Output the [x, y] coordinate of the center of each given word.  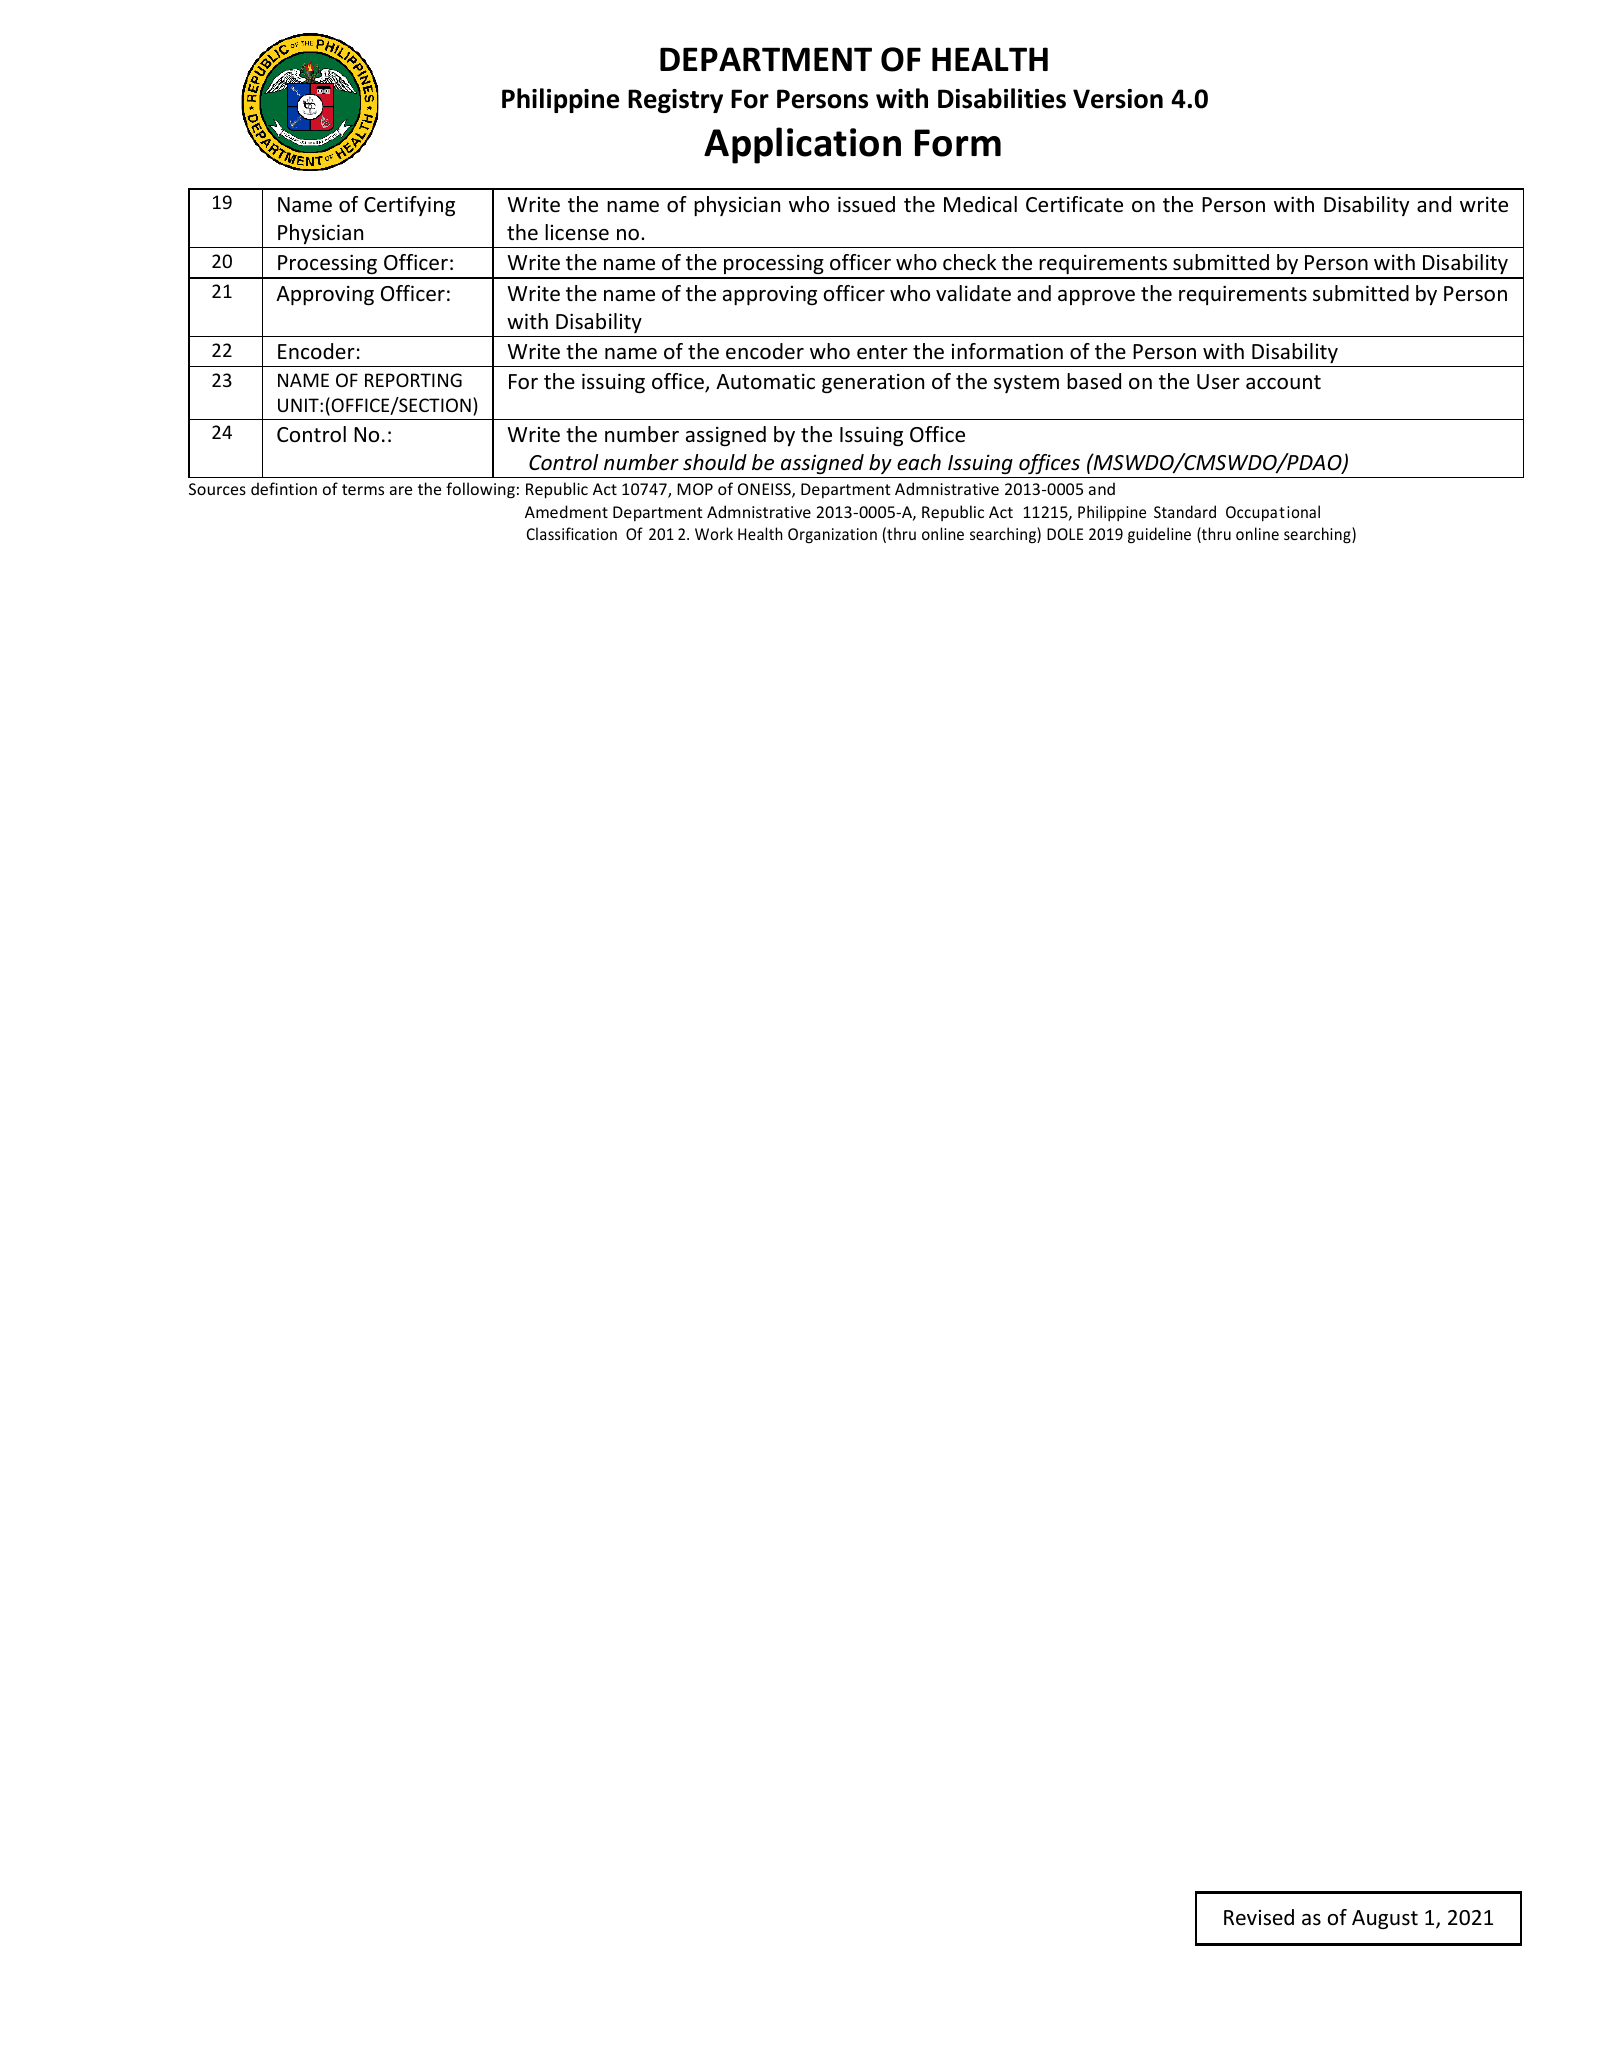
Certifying [409, 206]
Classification [572, 533]
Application [802, 145]
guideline [1159, 535]
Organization [832, 536]
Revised [1259, 1917]
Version [1118, 99]
